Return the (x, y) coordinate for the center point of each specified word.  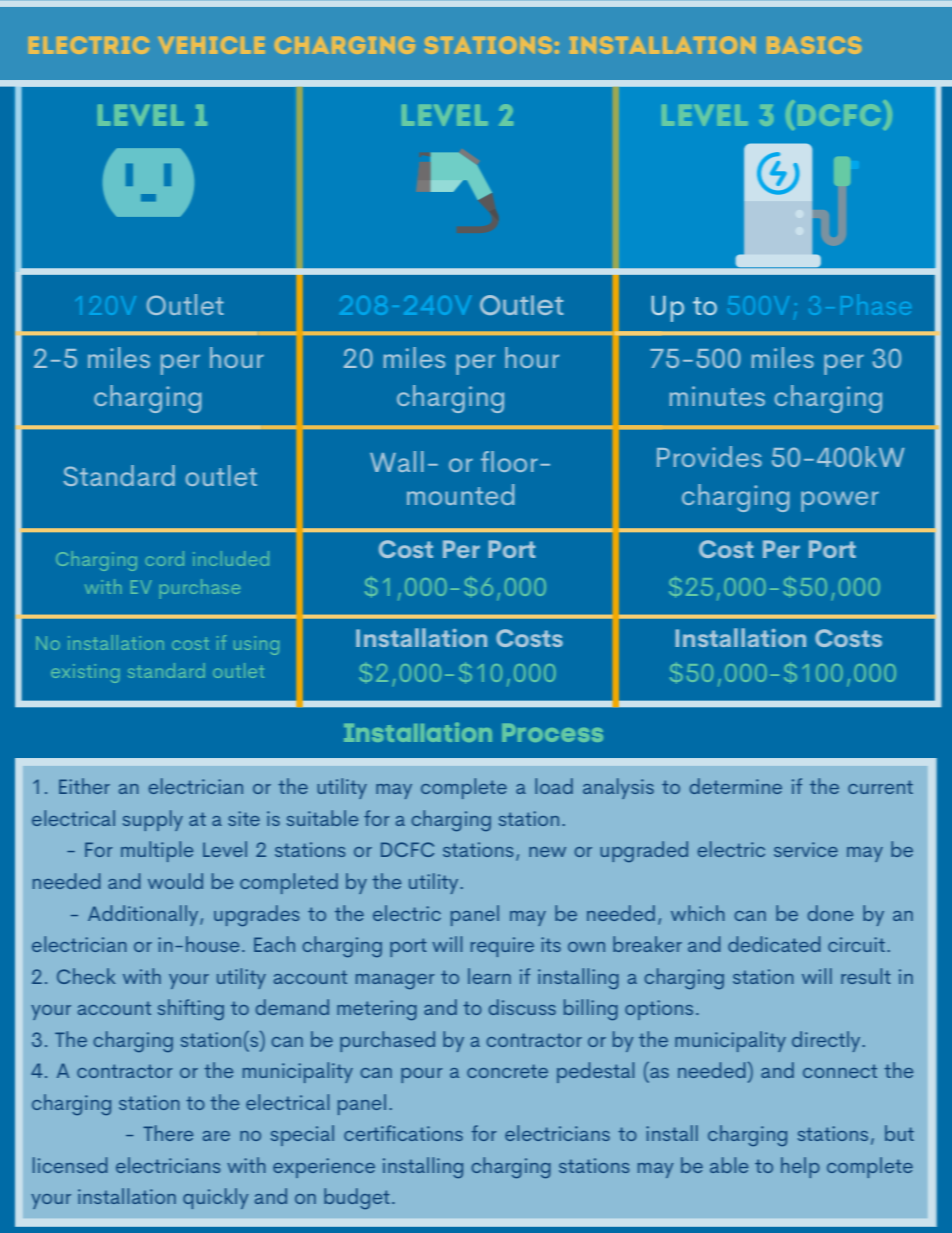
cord (165, 558)
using (256, 645)
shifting (191, 1009)
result (866, 976)
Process (552, 733)
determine (736, 786)
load (554, 786)
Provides (709, 456)
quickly (215, 1198)
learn (489, 976)
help (800, 1167)
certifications (403, 1133)
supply (153, 820)
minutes (717, 396)
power (840, 501)
